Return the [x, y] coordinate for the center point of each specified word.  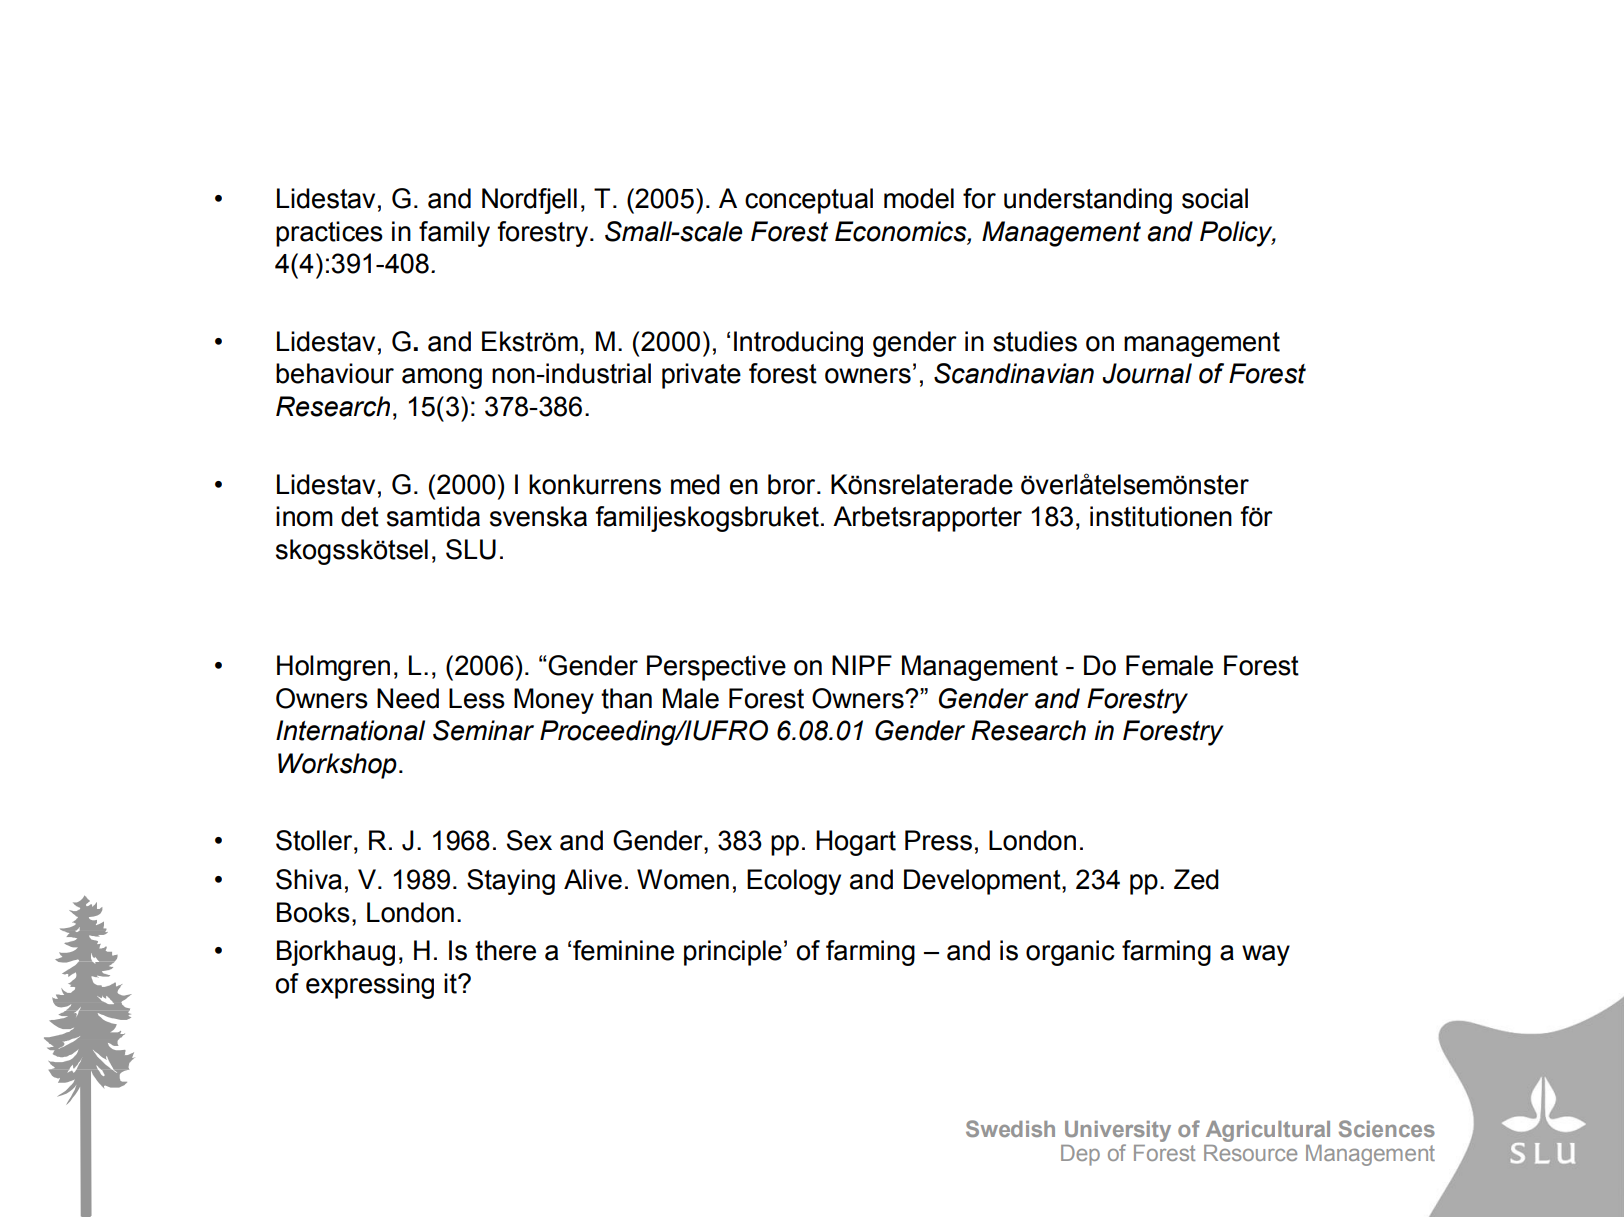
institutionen [1161, 516]
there [505, 950]
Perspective [716, 668]
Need [408, 698]
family [454, 234]
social [1215, 198]
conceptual [809, 201]
